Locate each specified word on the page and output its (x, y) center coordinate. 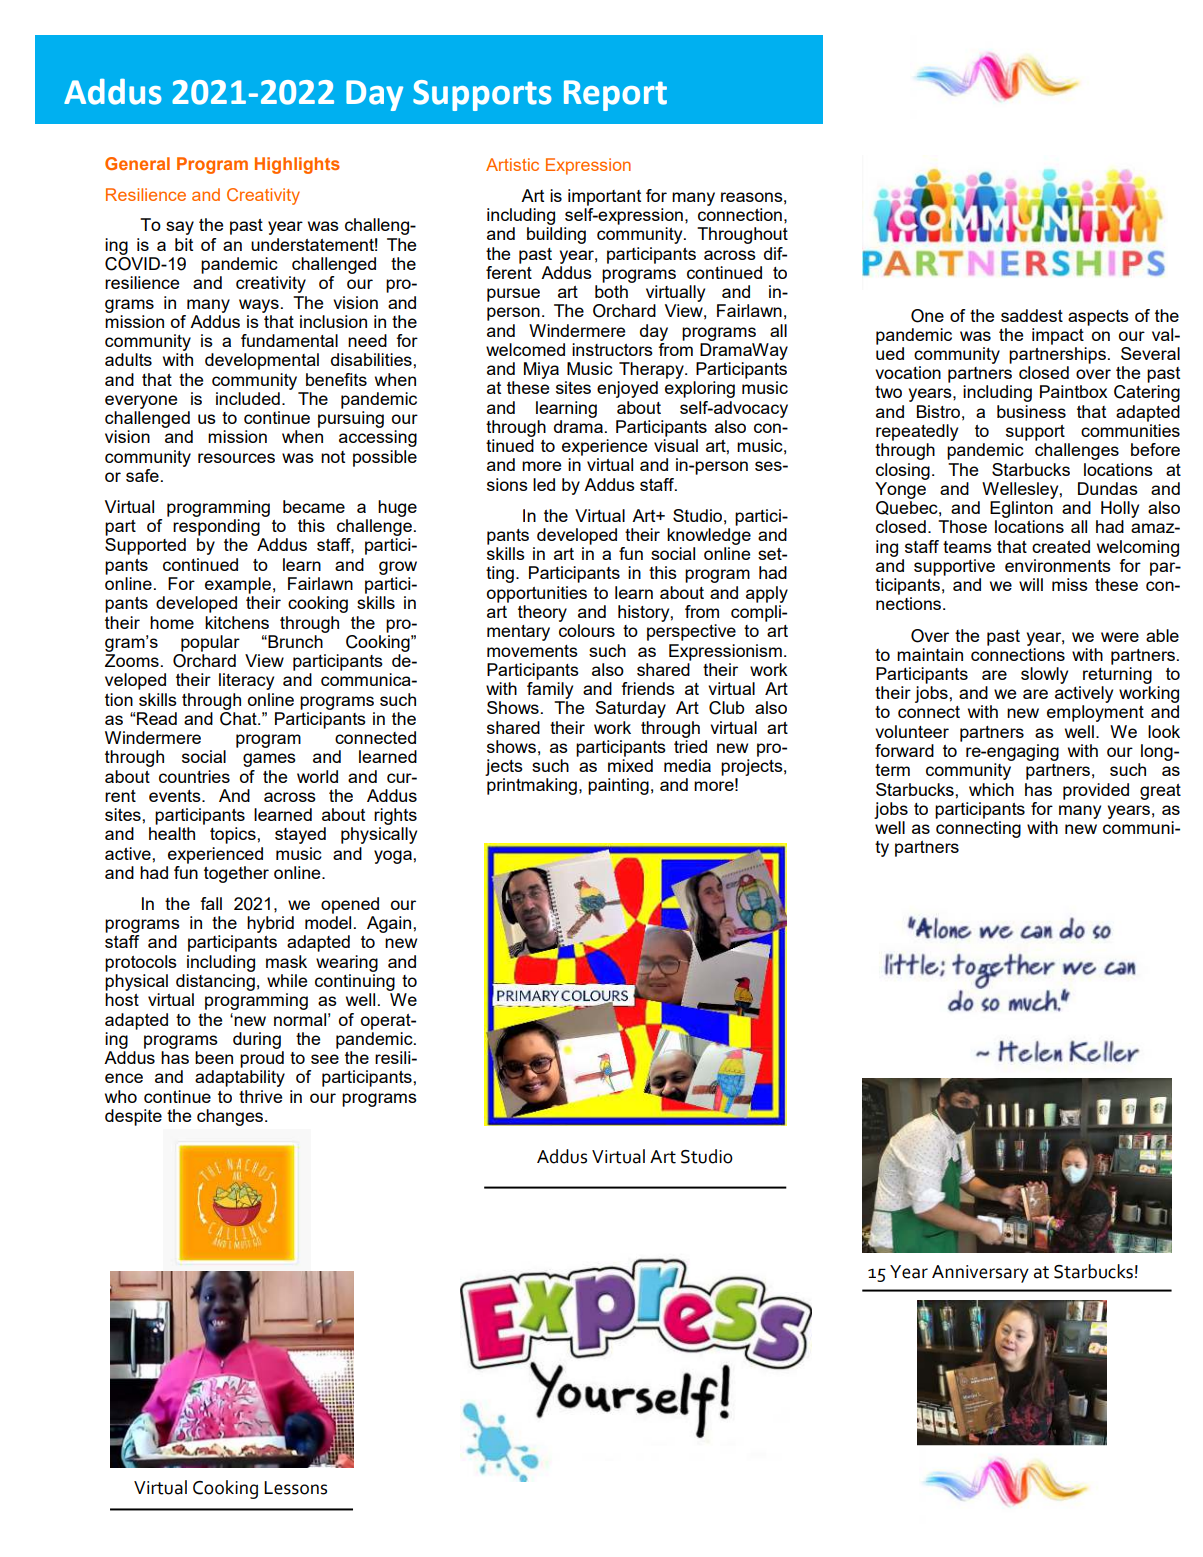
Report (615, 95)
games (269, 760)
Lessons (295, 1488)
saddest (1032, 315)
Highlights (297, 165)
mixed (630, 765)
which (991, 789)
